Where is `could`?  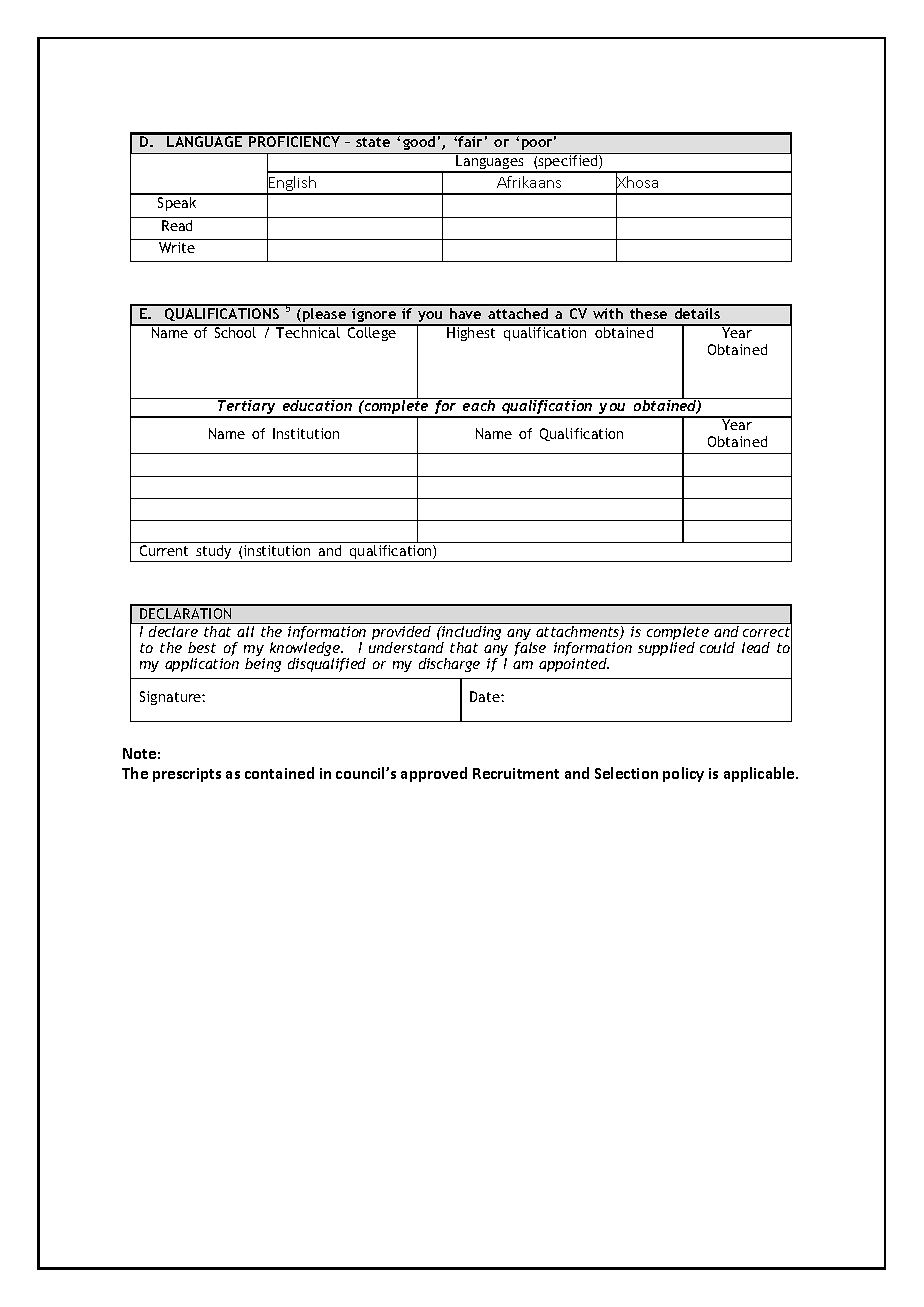 could is located at coordinates (717, 647).
